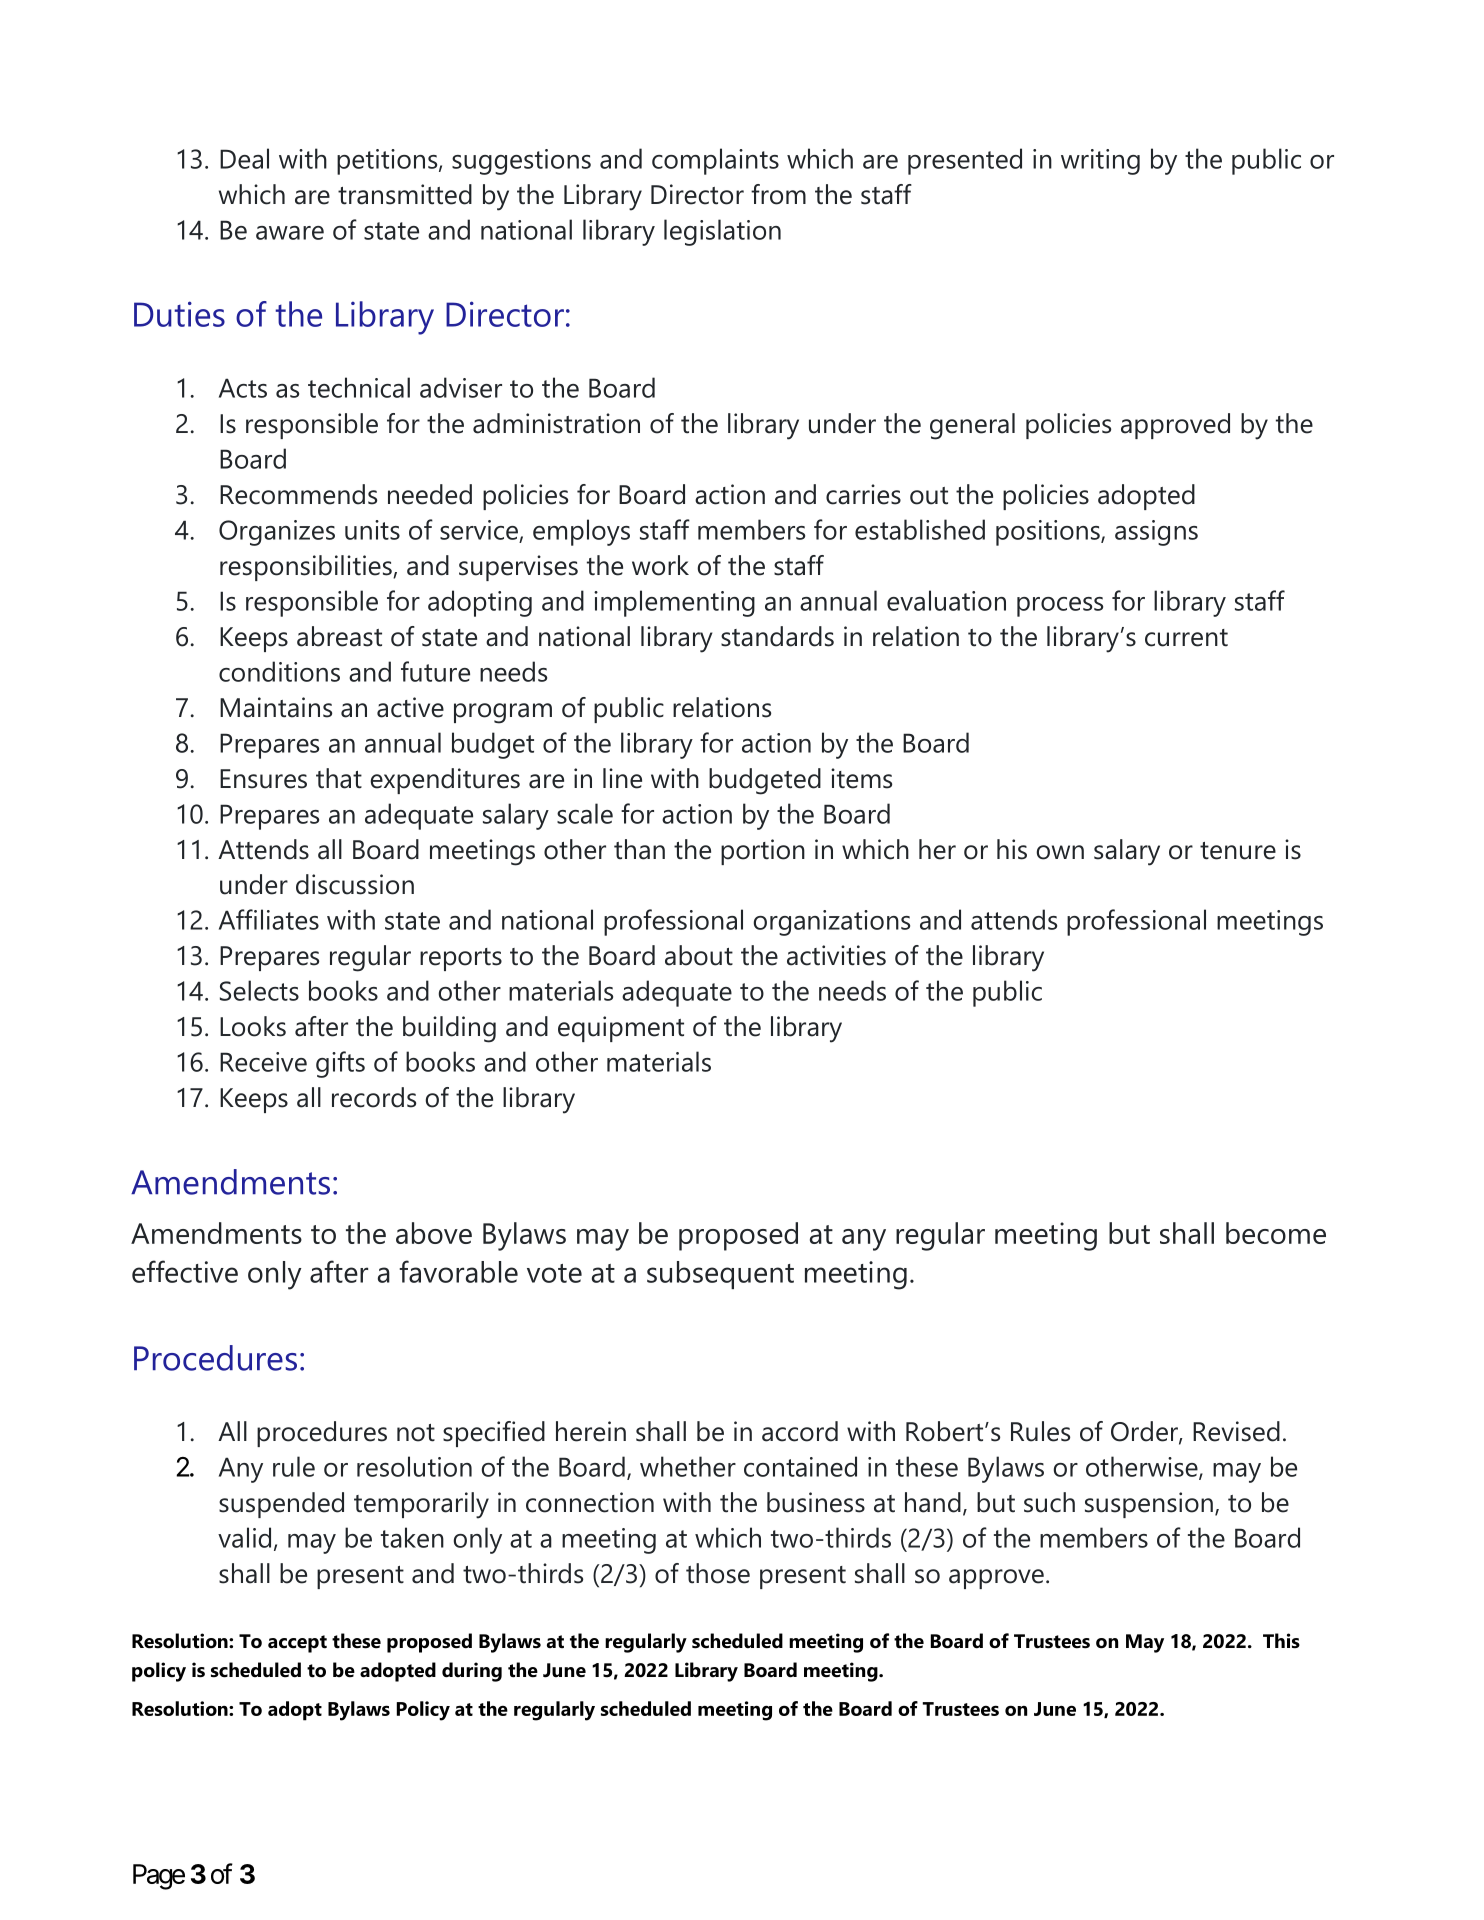 This screenshot has height=1920, width=1484. I want to click on Affiliates, so click(269, 919).
